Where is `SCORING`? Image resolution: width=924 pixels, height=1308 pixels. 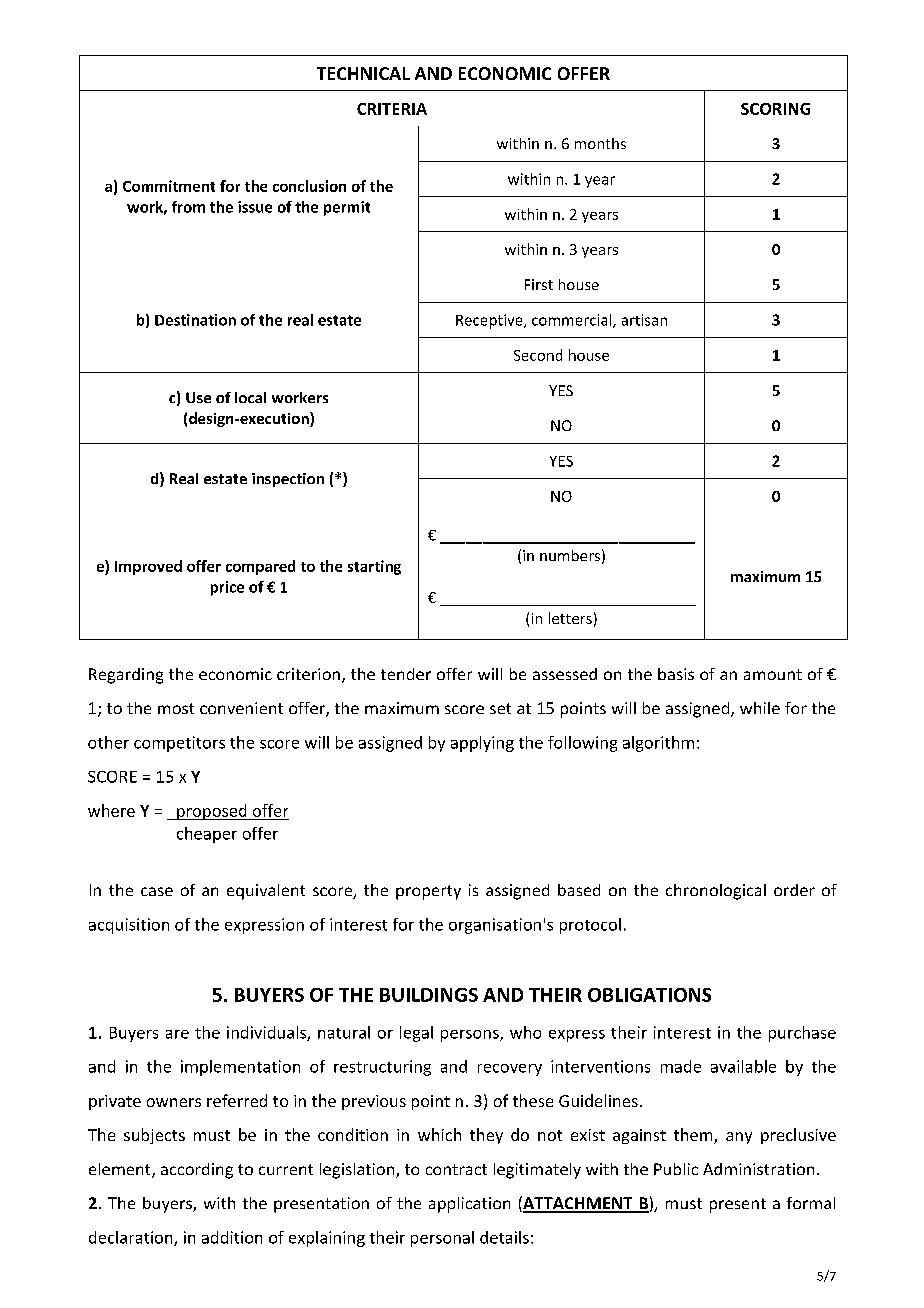 SCORING is located at coordinates (775, 109).
